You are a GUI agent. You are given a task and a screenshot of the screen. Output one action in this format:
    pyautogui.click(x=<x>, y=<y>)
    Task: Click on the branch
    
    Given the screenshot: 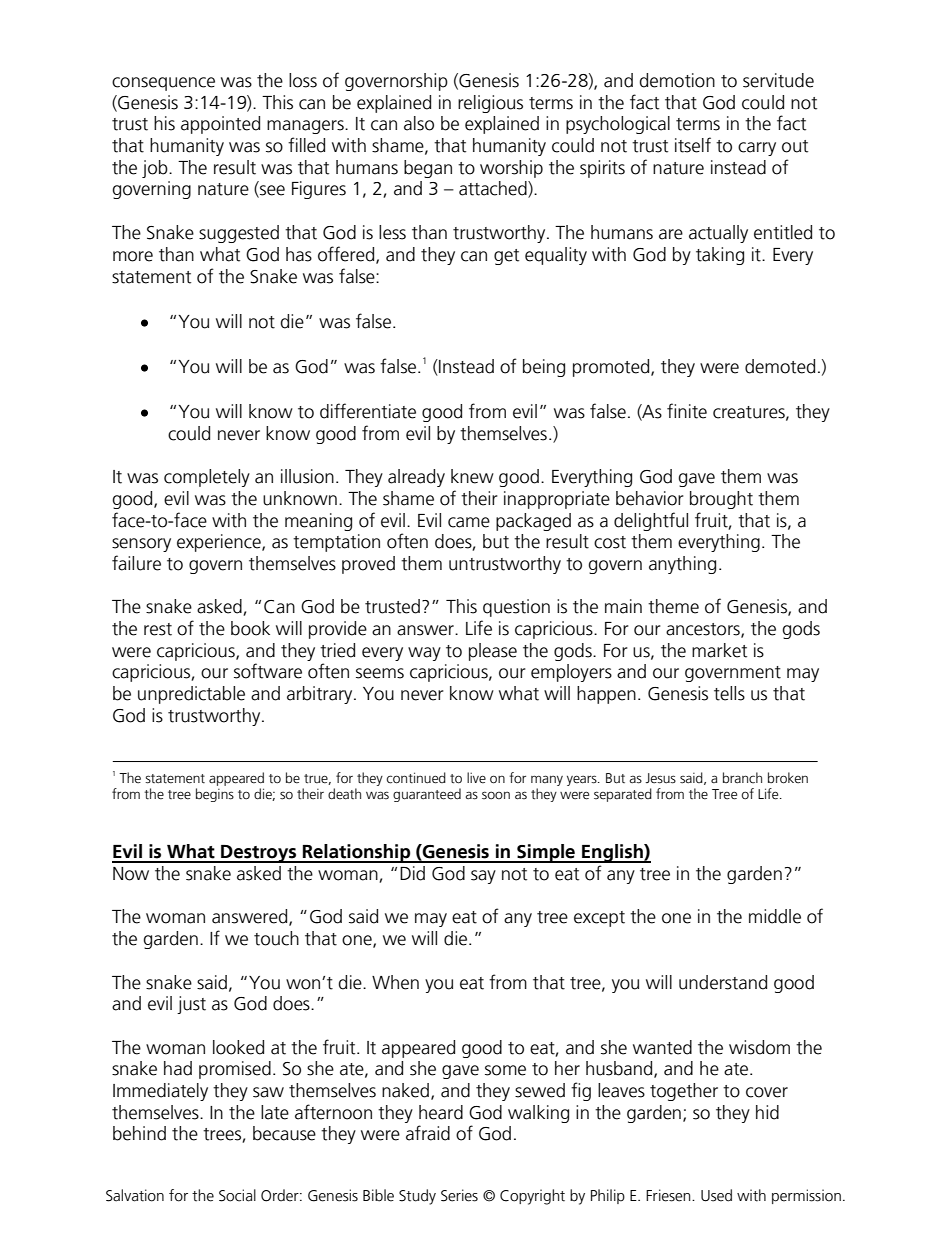 What is the action you would take?
    pyautogui.click(x=742, y=778)
